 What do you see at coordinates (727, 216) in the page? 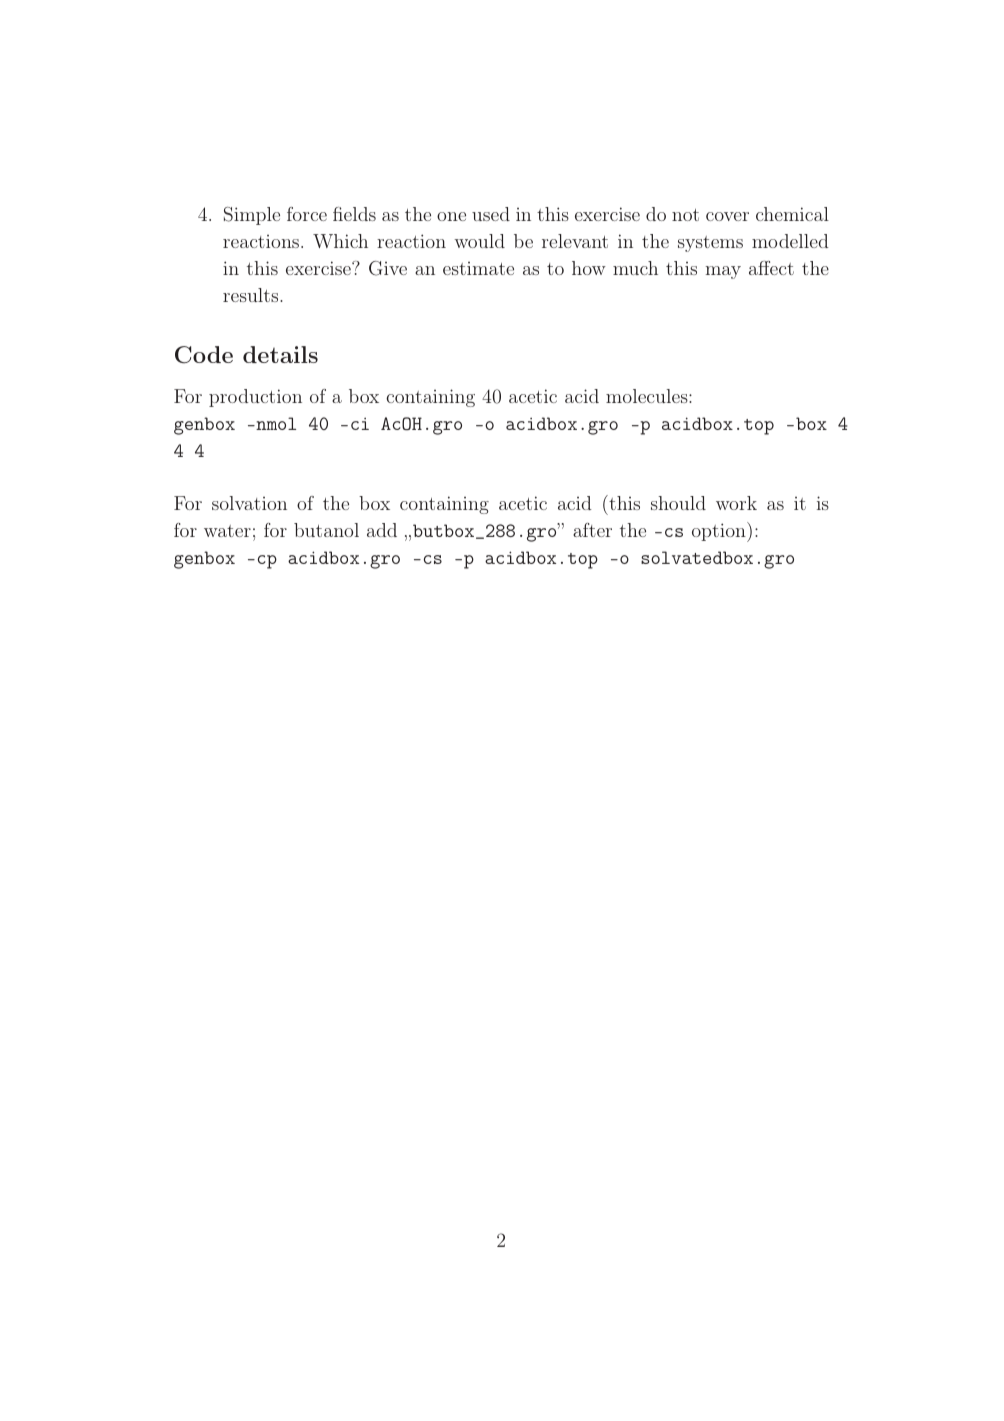
I see `cover` at bounding box center [727, 216].
